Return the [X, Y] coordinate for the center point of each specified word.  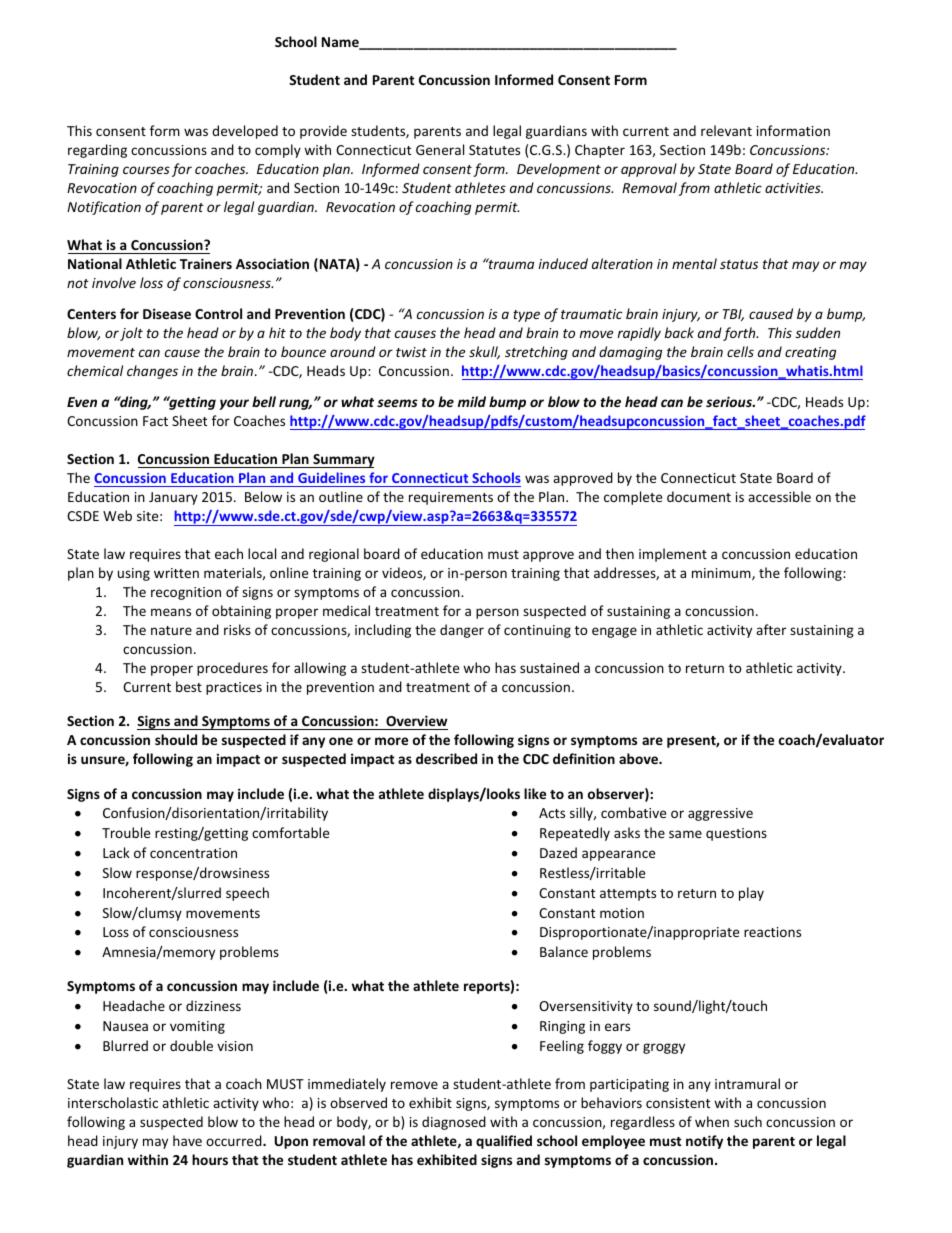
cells [740, 351]
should [176, 739]
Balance [564, 951]
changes [152, 372]
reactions [772, 932]
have [187, 1140]
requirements [451, 498]
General [440, 149]
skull [484, 352]
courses [146, 170]
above [639, 758]
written [176, 573]
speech [247, 894]
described [446, 758]
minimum [722, 574]
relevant [726, 130]
